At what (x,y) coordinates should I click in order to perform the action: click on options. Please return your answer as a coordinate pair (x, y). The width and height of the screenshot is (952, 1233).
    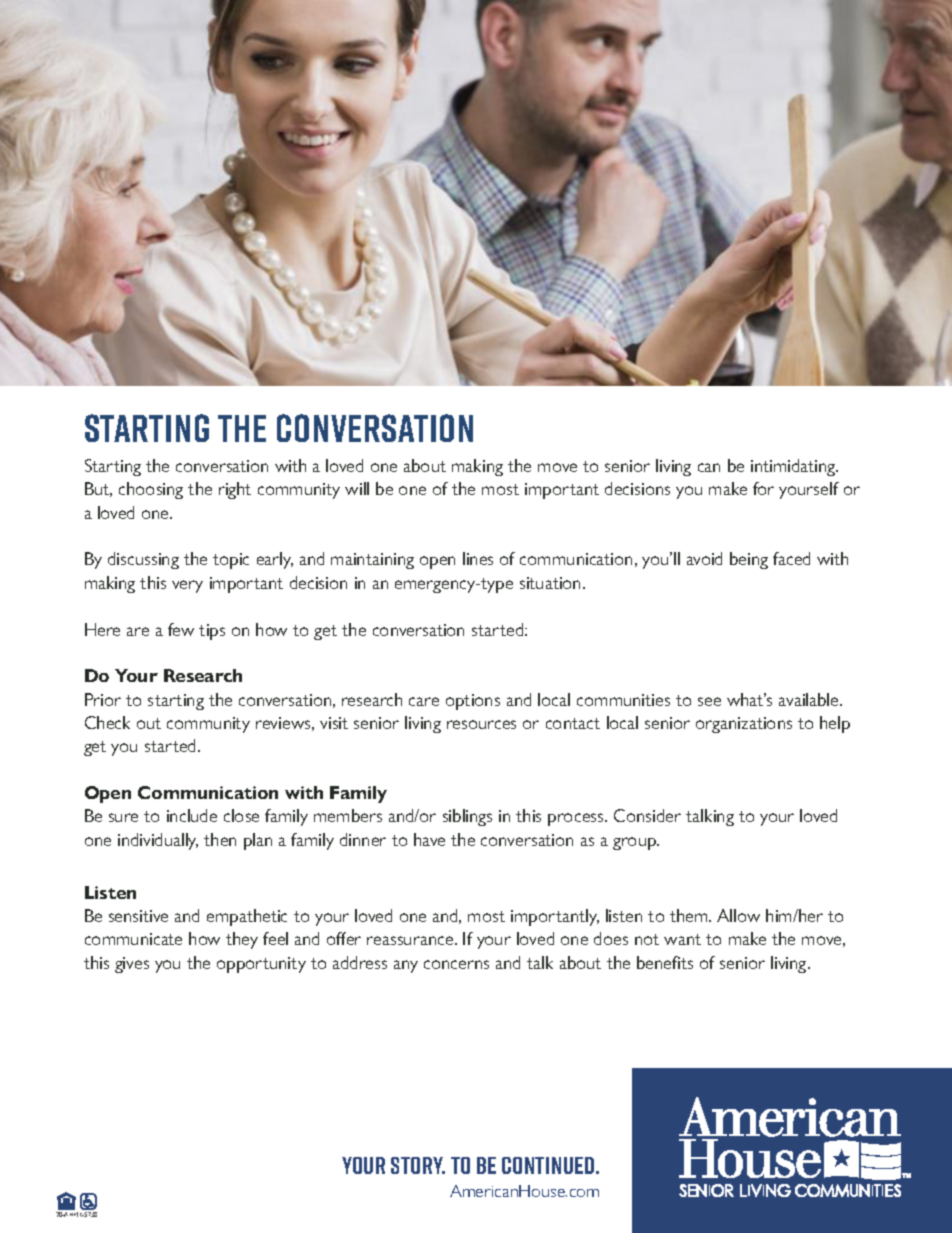
    Looking at the image, I should click on (473, 702).
